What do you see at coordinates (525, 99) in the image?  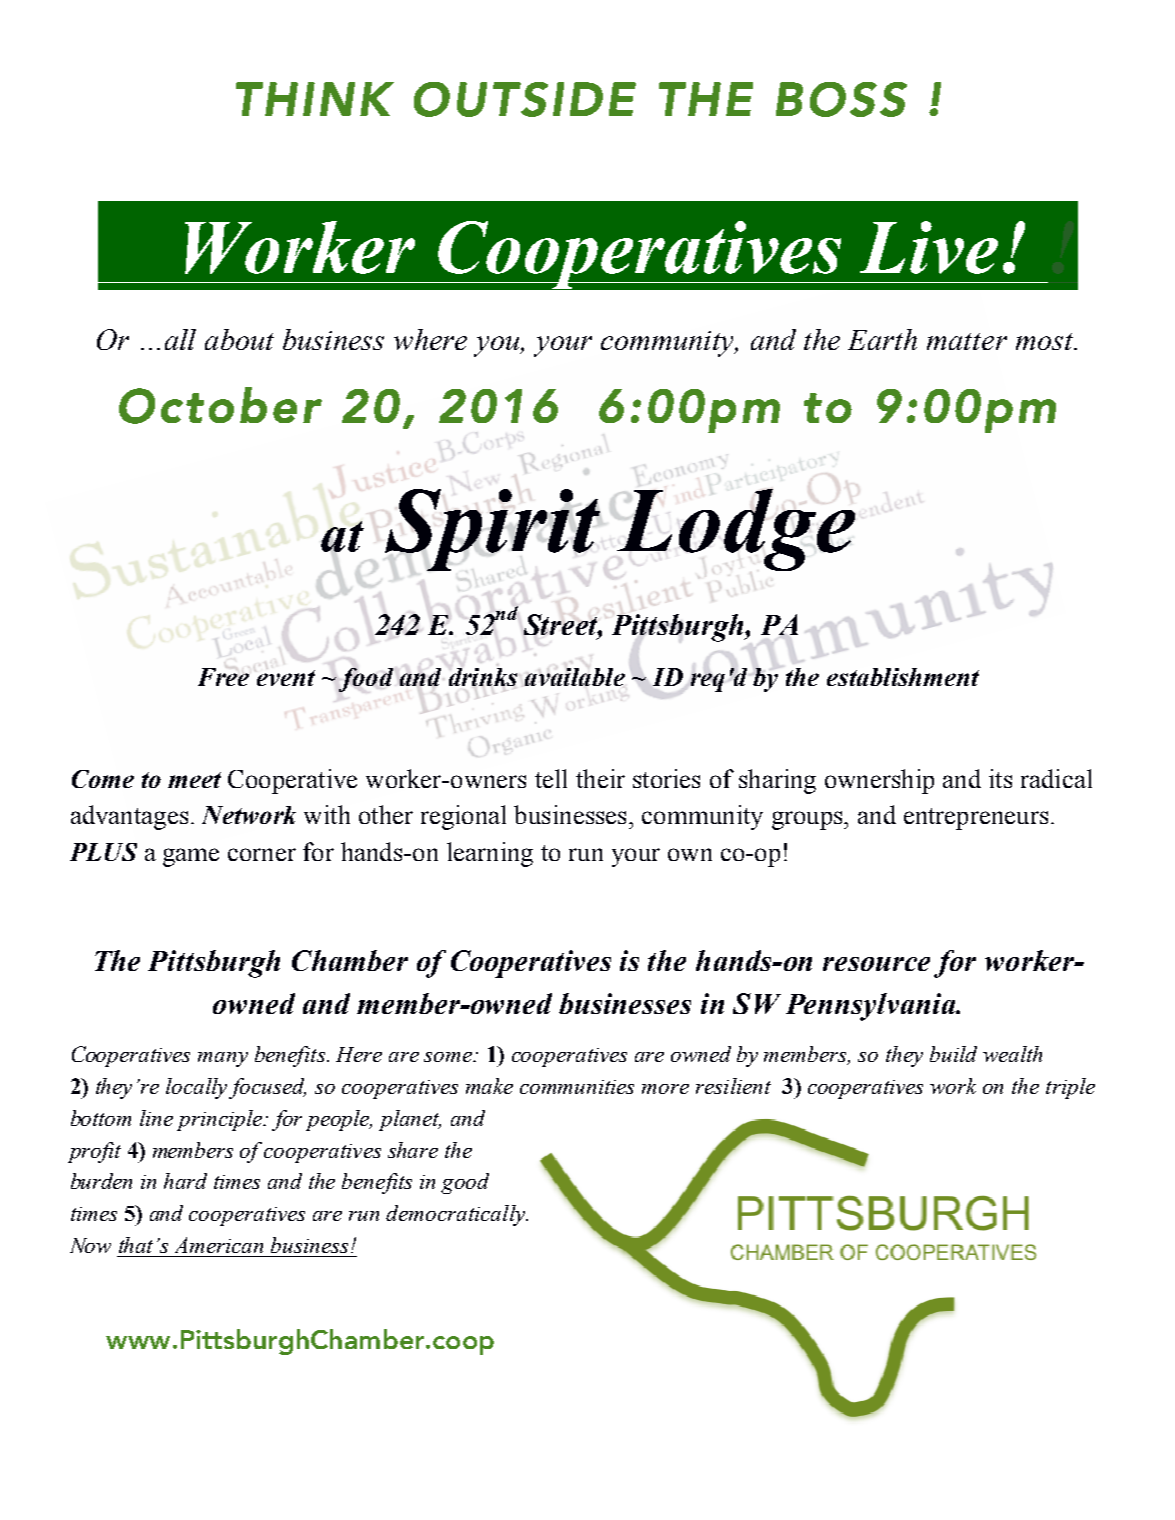 I see `OUTSIDE` at bounding box center [525, 99].
